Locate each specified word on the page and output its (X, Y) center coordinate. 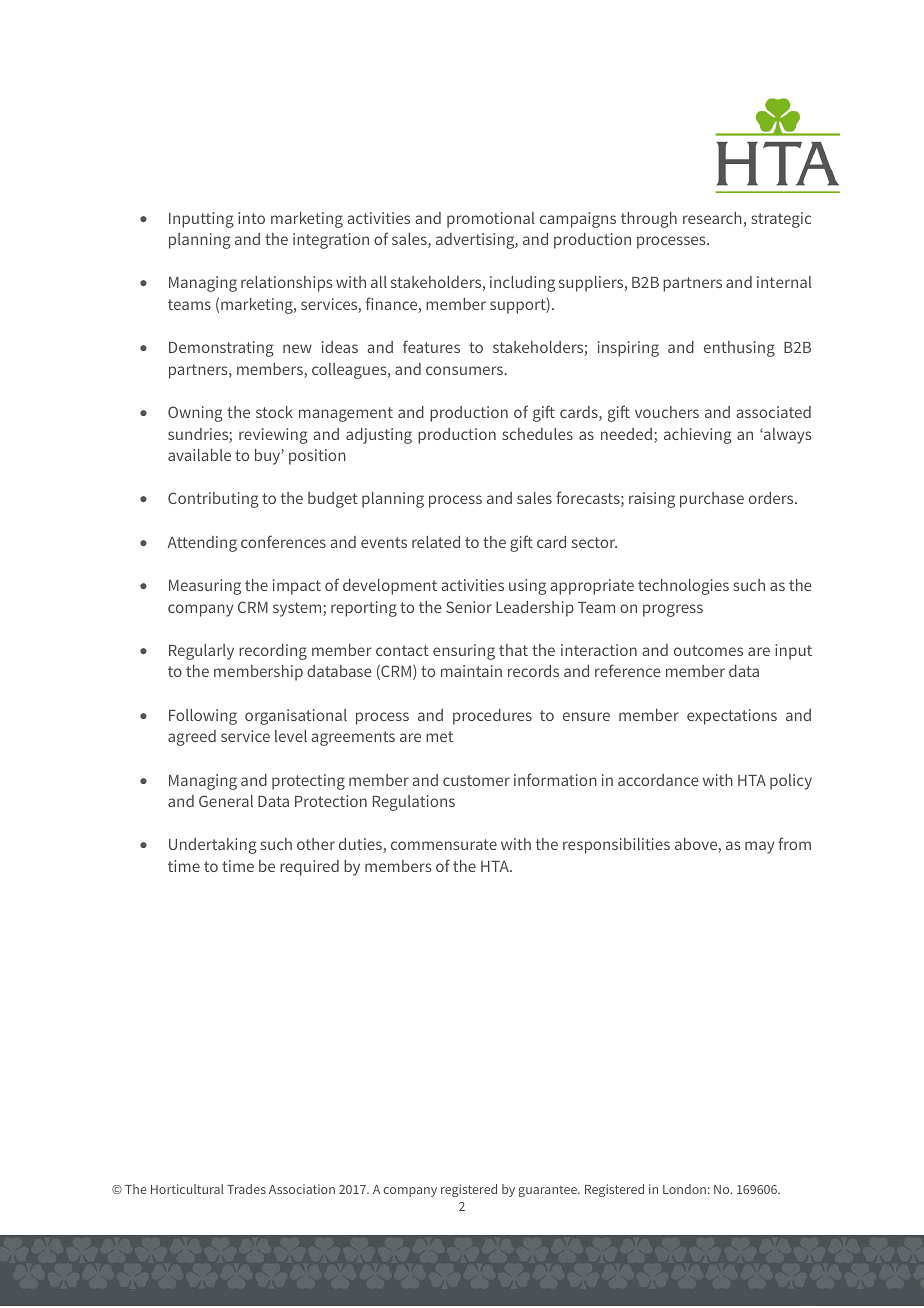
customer (476, 780)
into (251, 218)
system (298, 609)
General (226, 801)
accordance (658, 780)
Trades (246, 1189)
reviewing (273, 436)
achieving (698, 436)
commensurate (444, 844)
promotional (491, 220)
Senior (469, 607)
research (712, 218)
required (309, 868)
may (759, 847)
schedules (537, 434)
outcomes (708, 650)
